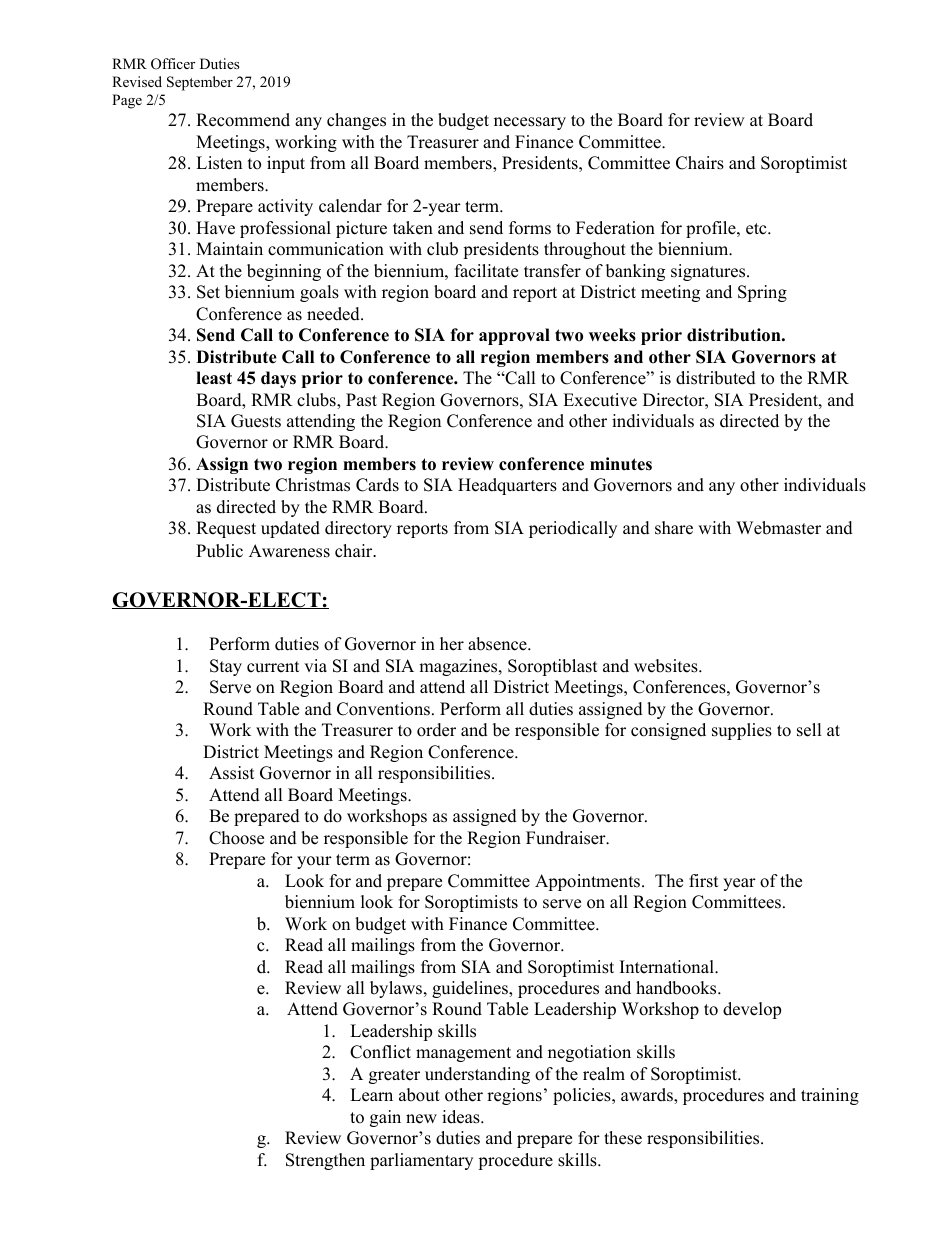 This image has width=952, height=1233. Describe the element at coordinates (325, 1161) in the image. I see `Strengthen` at that location.
